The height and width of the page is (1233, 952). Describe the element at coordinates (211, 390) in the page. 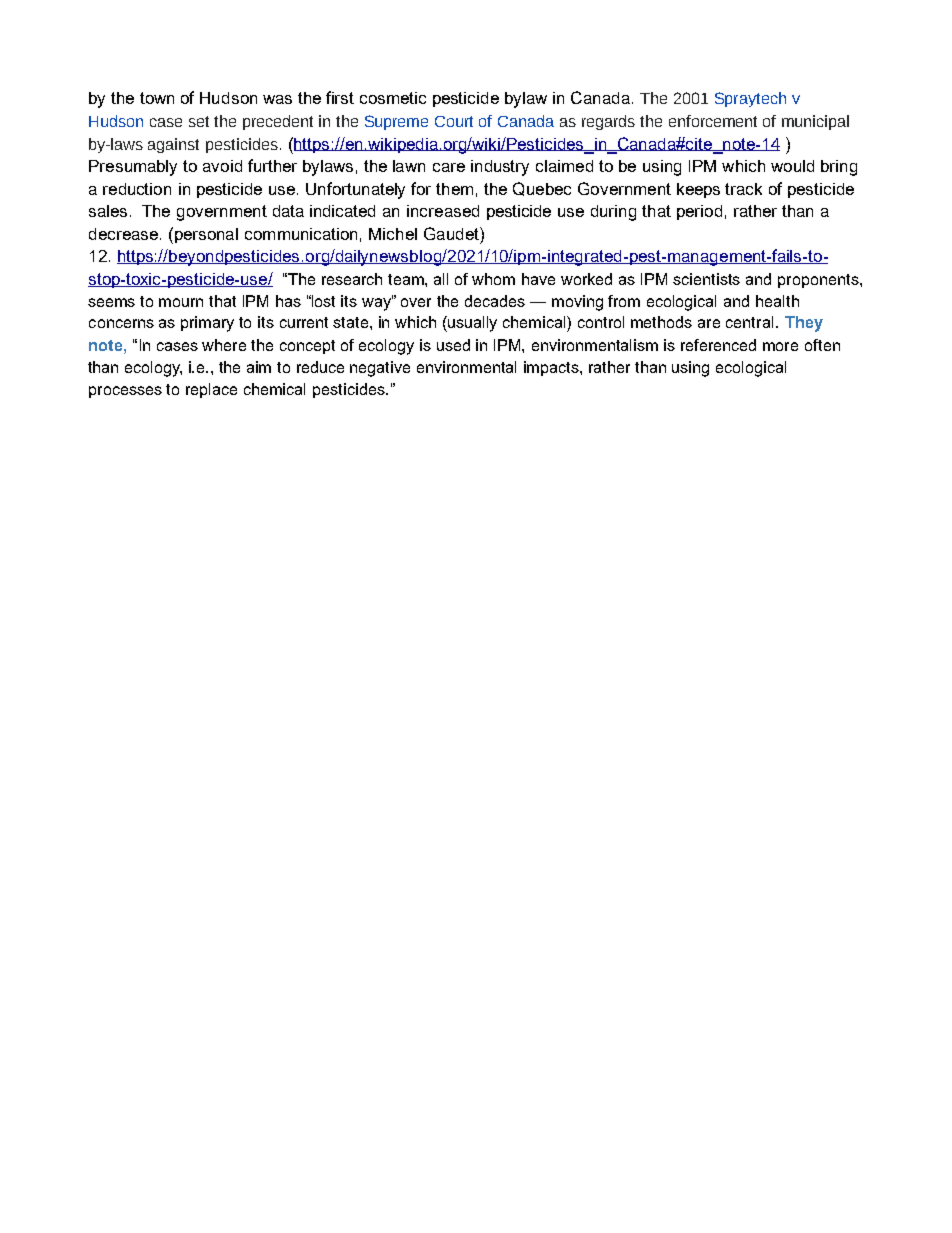

I see `replace` at that location.
